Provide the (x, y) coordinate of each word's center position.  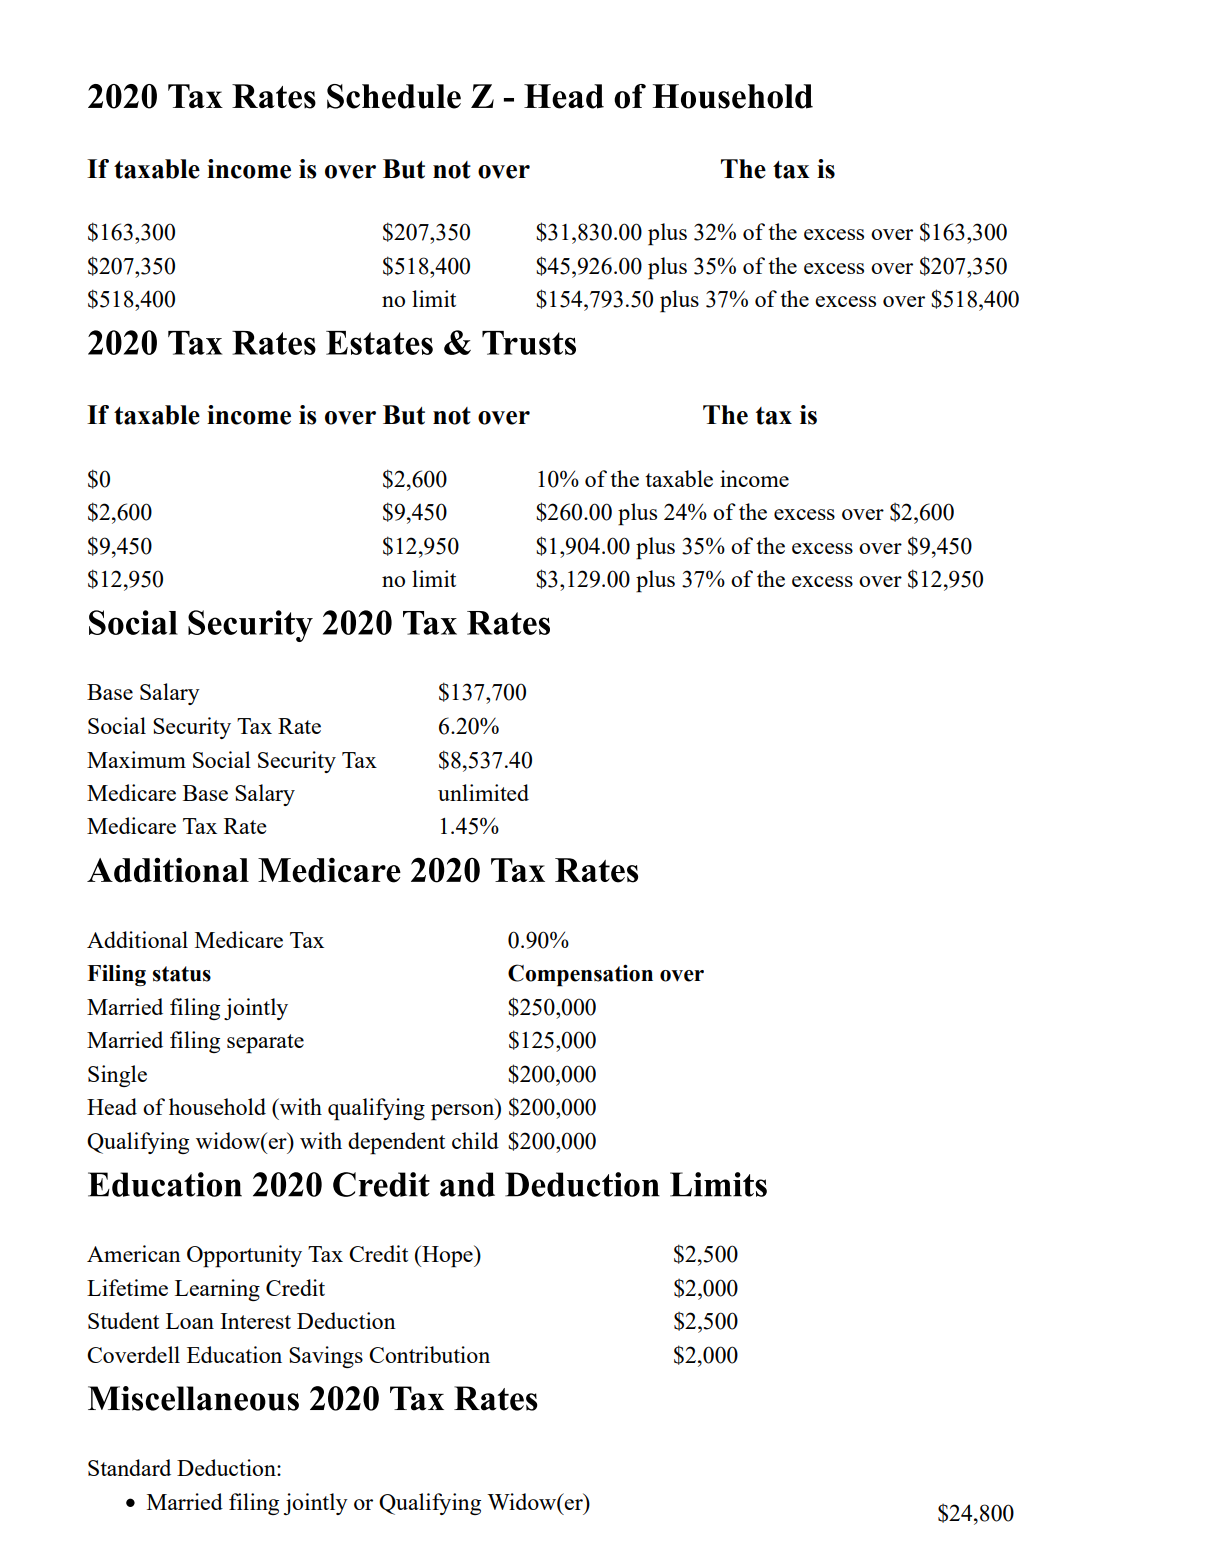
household (217, 1106)
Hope (447, 1256)
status (182, 974)
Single (117, 1076)
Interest (255, 1321)
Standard (129, 1467)
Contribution (429, 1354)
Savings (326, 1357)
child (475, 1140)
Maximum (136, 759)
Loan (190, 1321)
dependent (396, 1143)
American (134, 1253)
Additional (137, 939)
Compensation (580, 975)
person (464, 1112)
